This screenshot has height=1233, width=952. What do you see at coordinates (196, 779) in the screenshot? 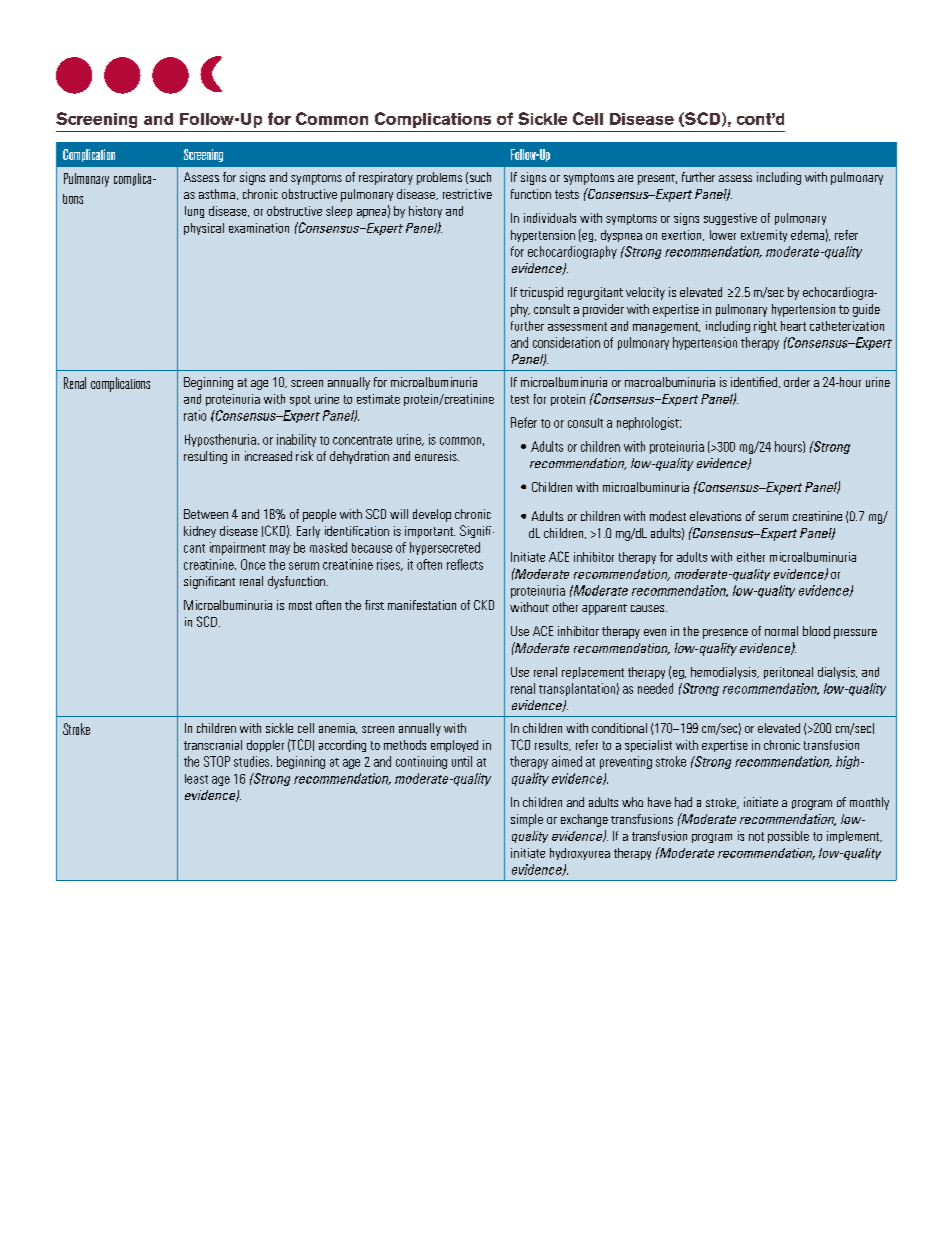
I see `least` at bounding box center [196, 779].
